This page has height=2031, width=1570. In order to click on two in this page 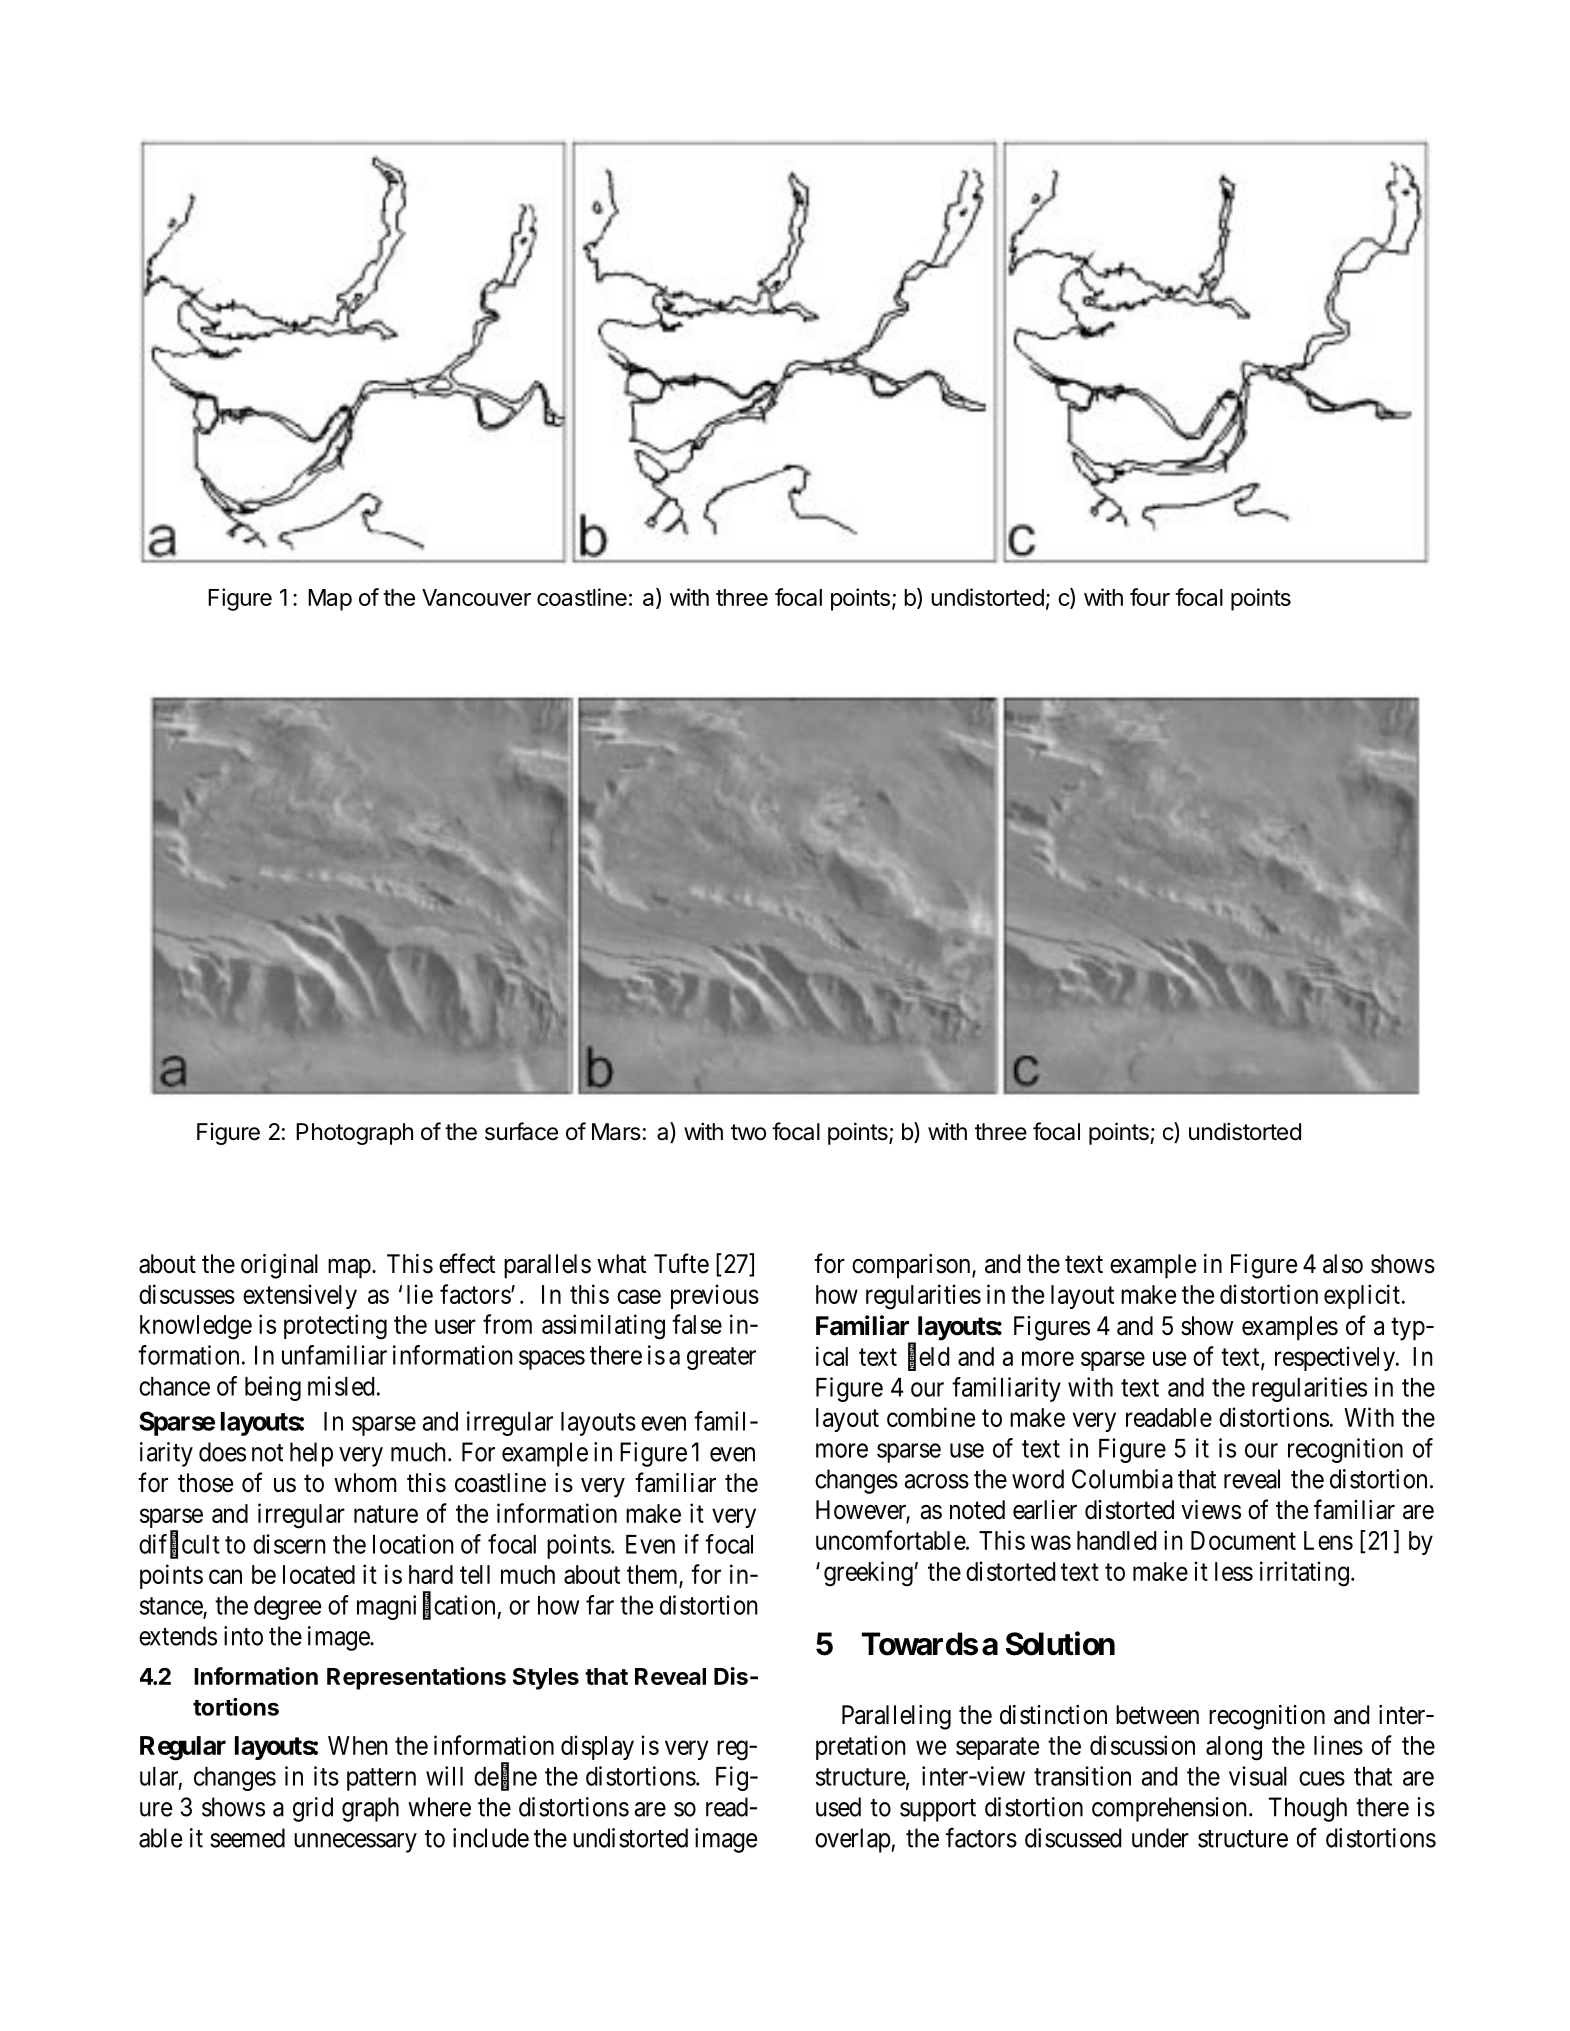, I will do `click(748, 1132)`.
